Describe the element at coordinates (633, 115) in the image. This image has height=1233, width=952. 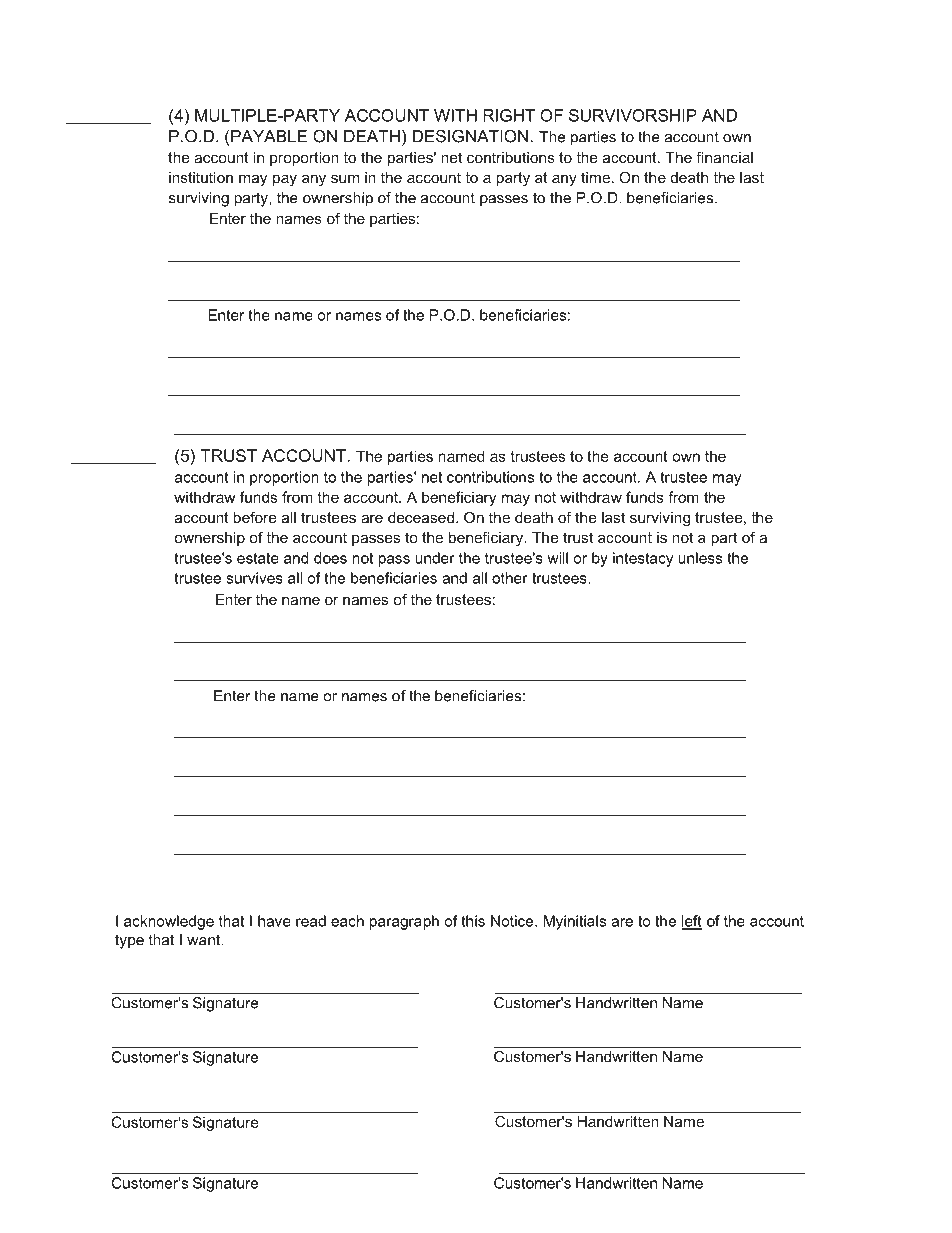
I see `SURVIVORSHIP` at that location.
